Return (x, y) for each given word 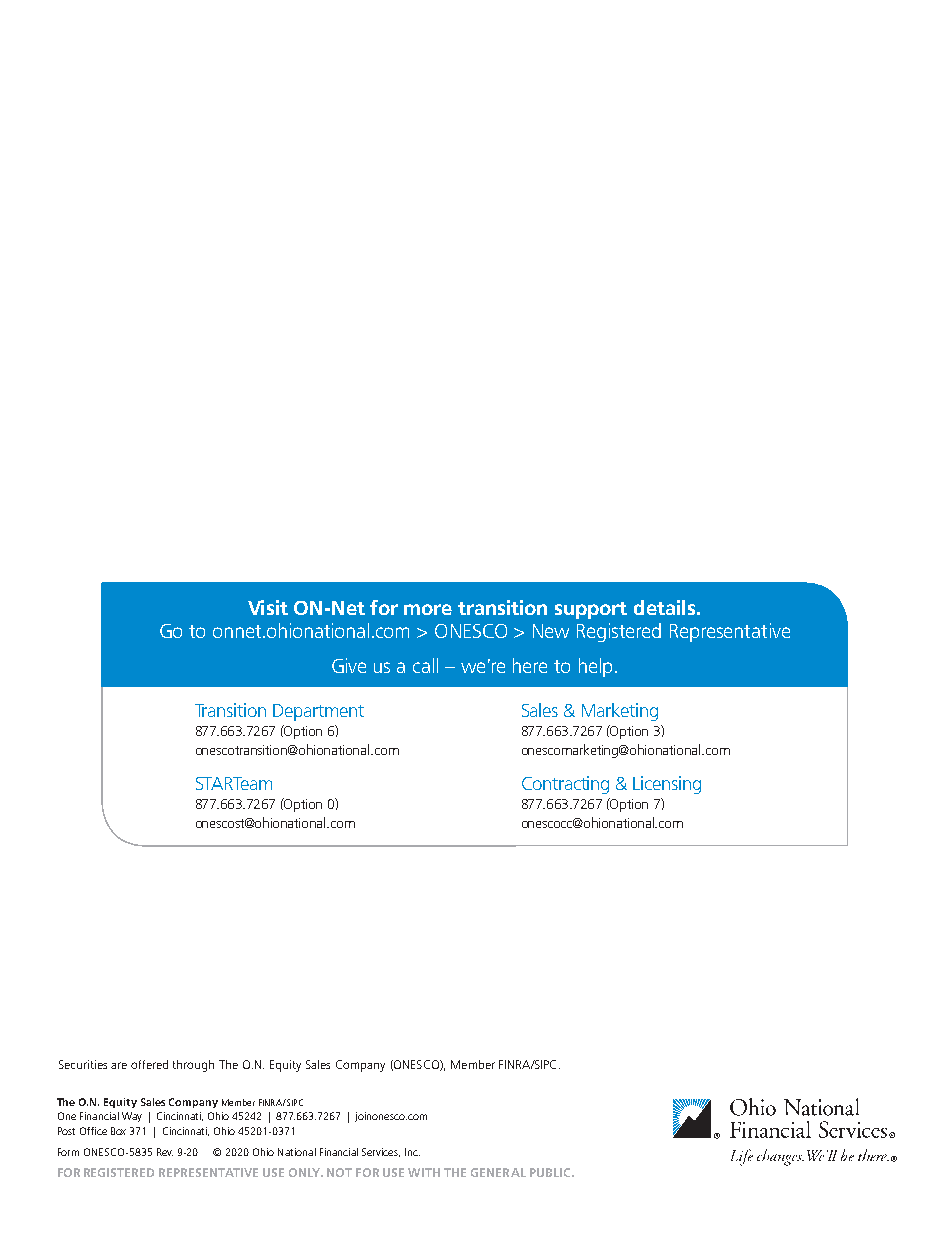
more (428, 609)
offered (149, 1064)
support (591, 610)
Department (318, 712)
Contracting (565, 785)
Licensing (667, 785)
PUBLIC (551, 1172)
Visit (268, 607)
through (193, 1066)
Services (381, 1152)
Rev (165, 1152)
